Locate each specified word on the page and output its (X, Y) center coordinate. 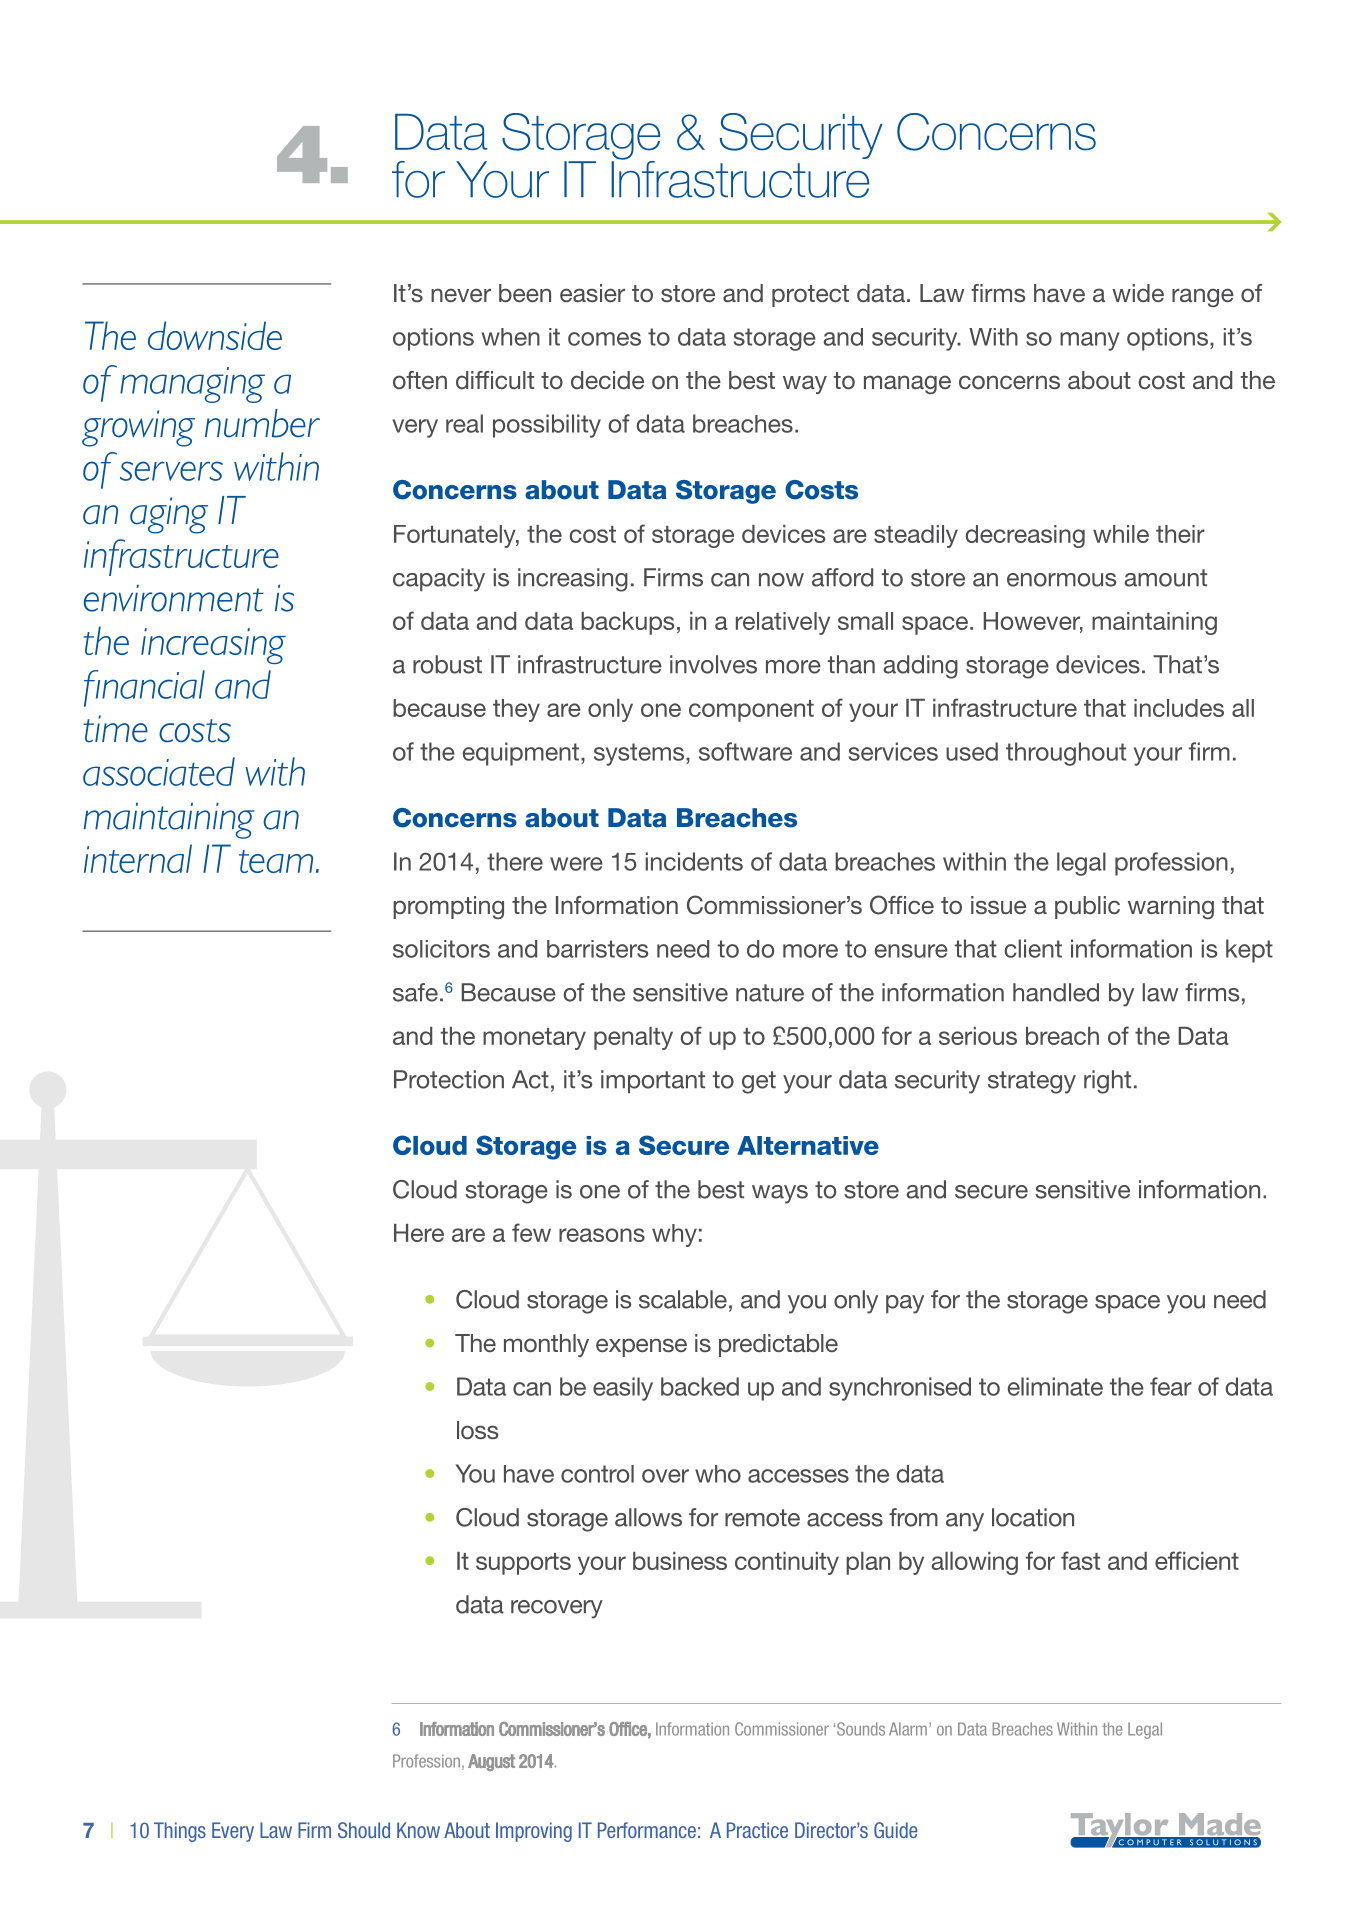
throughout (1066, 754)
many (1090, 341)
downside (215, 335)
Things (180, 1832)
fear (1171, 1386)
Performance (647, 1830)
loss (477, 1430)
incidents (694, 861)
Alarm (908, 1729)
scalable (683, 1299)
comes (604, 339)
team (276, 861)
